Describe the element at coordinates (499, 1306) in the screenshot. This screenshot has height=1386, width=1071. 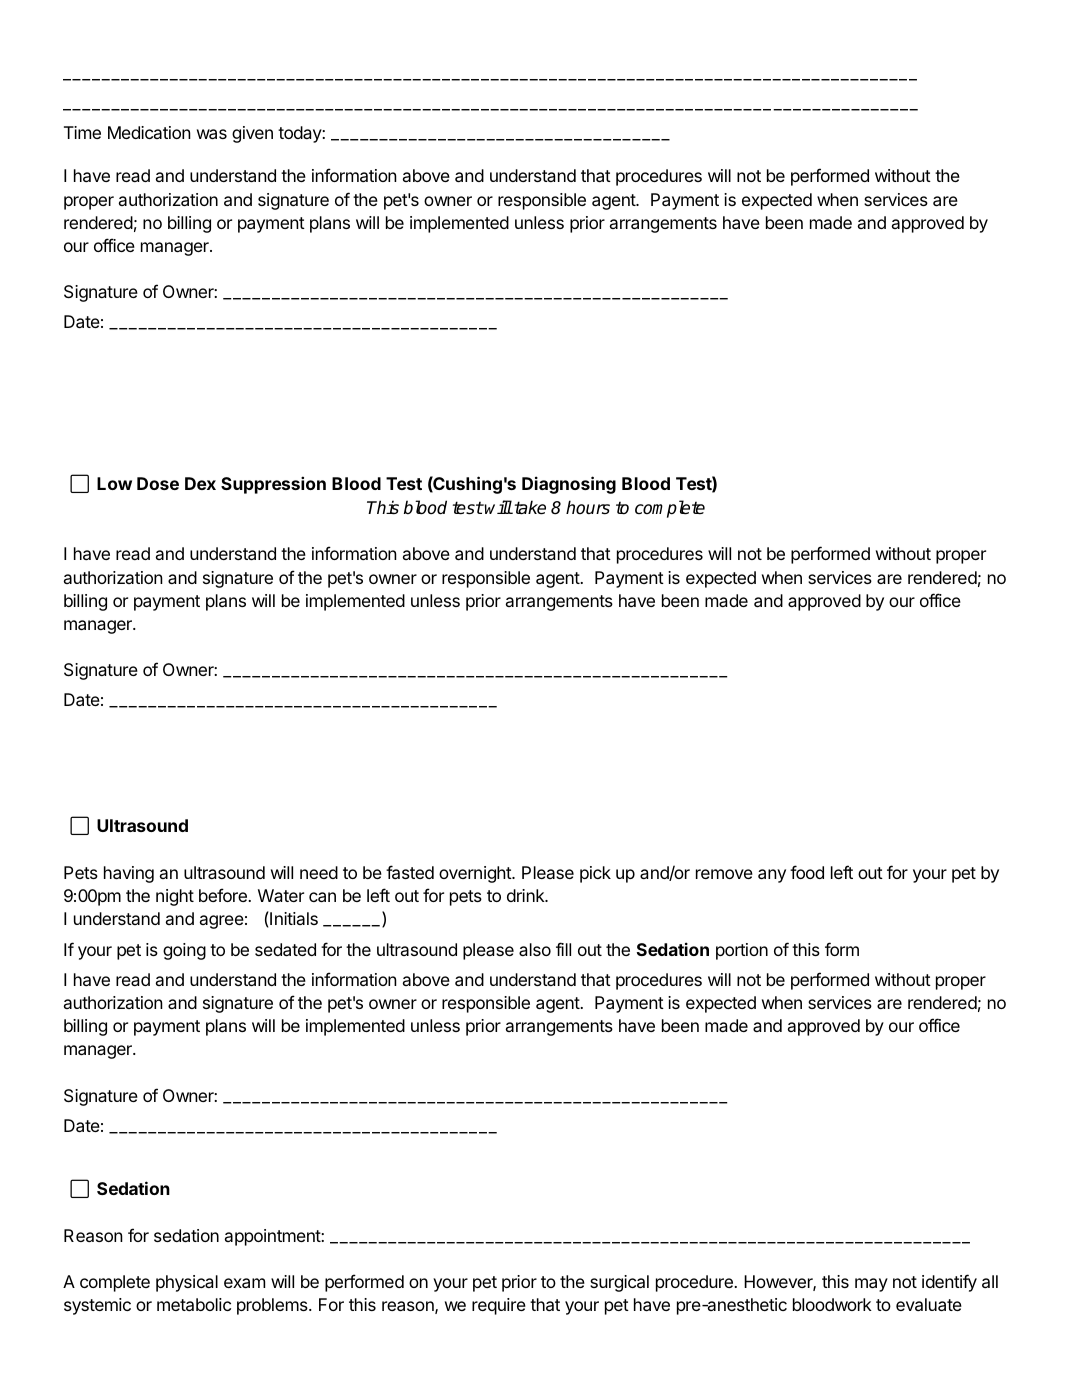
I see `require` at that location.
